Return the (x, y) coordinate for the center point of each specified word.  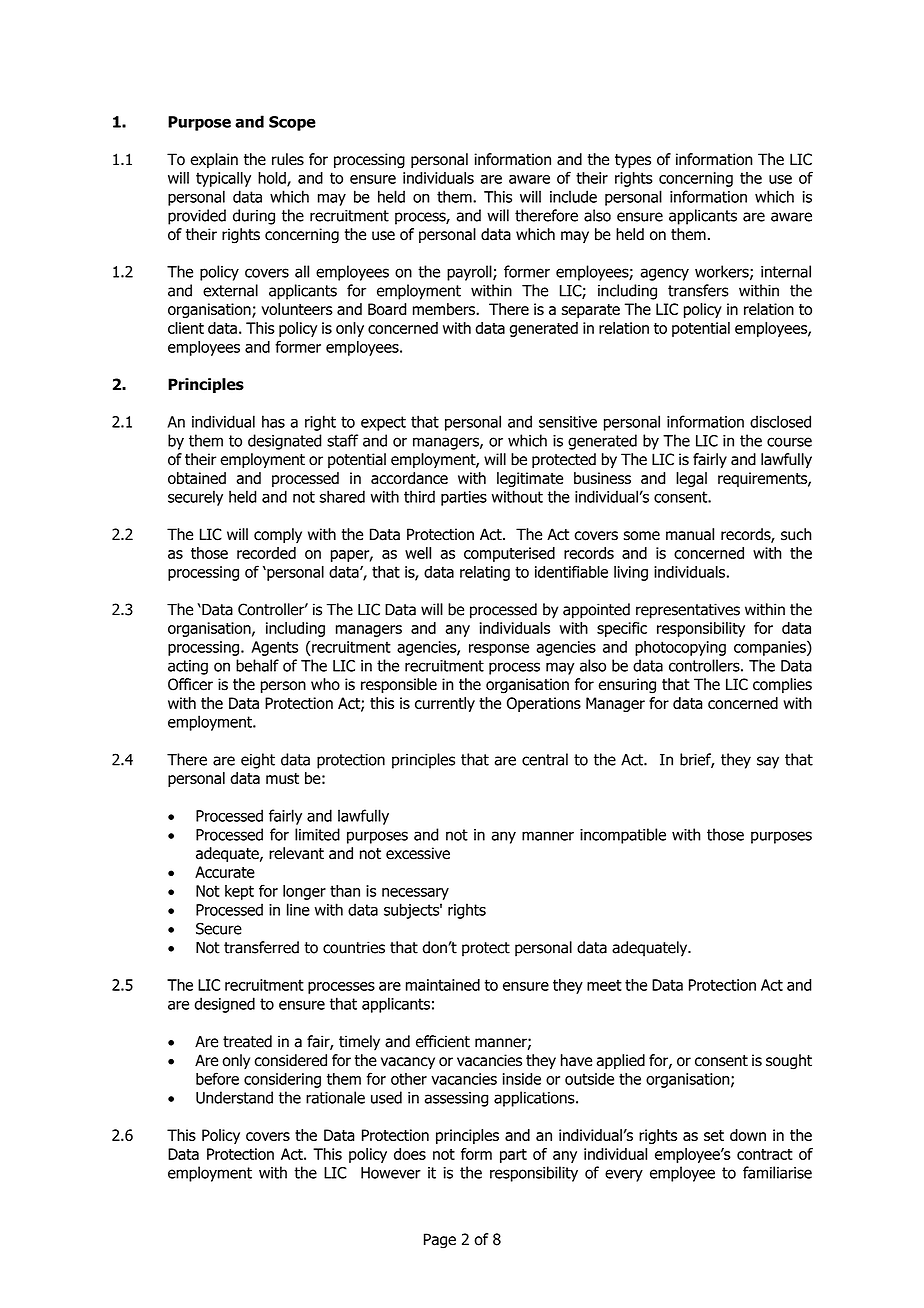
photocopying (680, 648)
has (273, 421)
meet (604, 985)
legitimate (530, 479)
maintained (443, 985)
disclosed (780, 421)
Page (440, 1241)
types (633, 161)
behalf (257, 665)
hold (273, 179)
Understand (234, 1097)
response (499, 650)
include (573, 196)
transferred (261, 947)
